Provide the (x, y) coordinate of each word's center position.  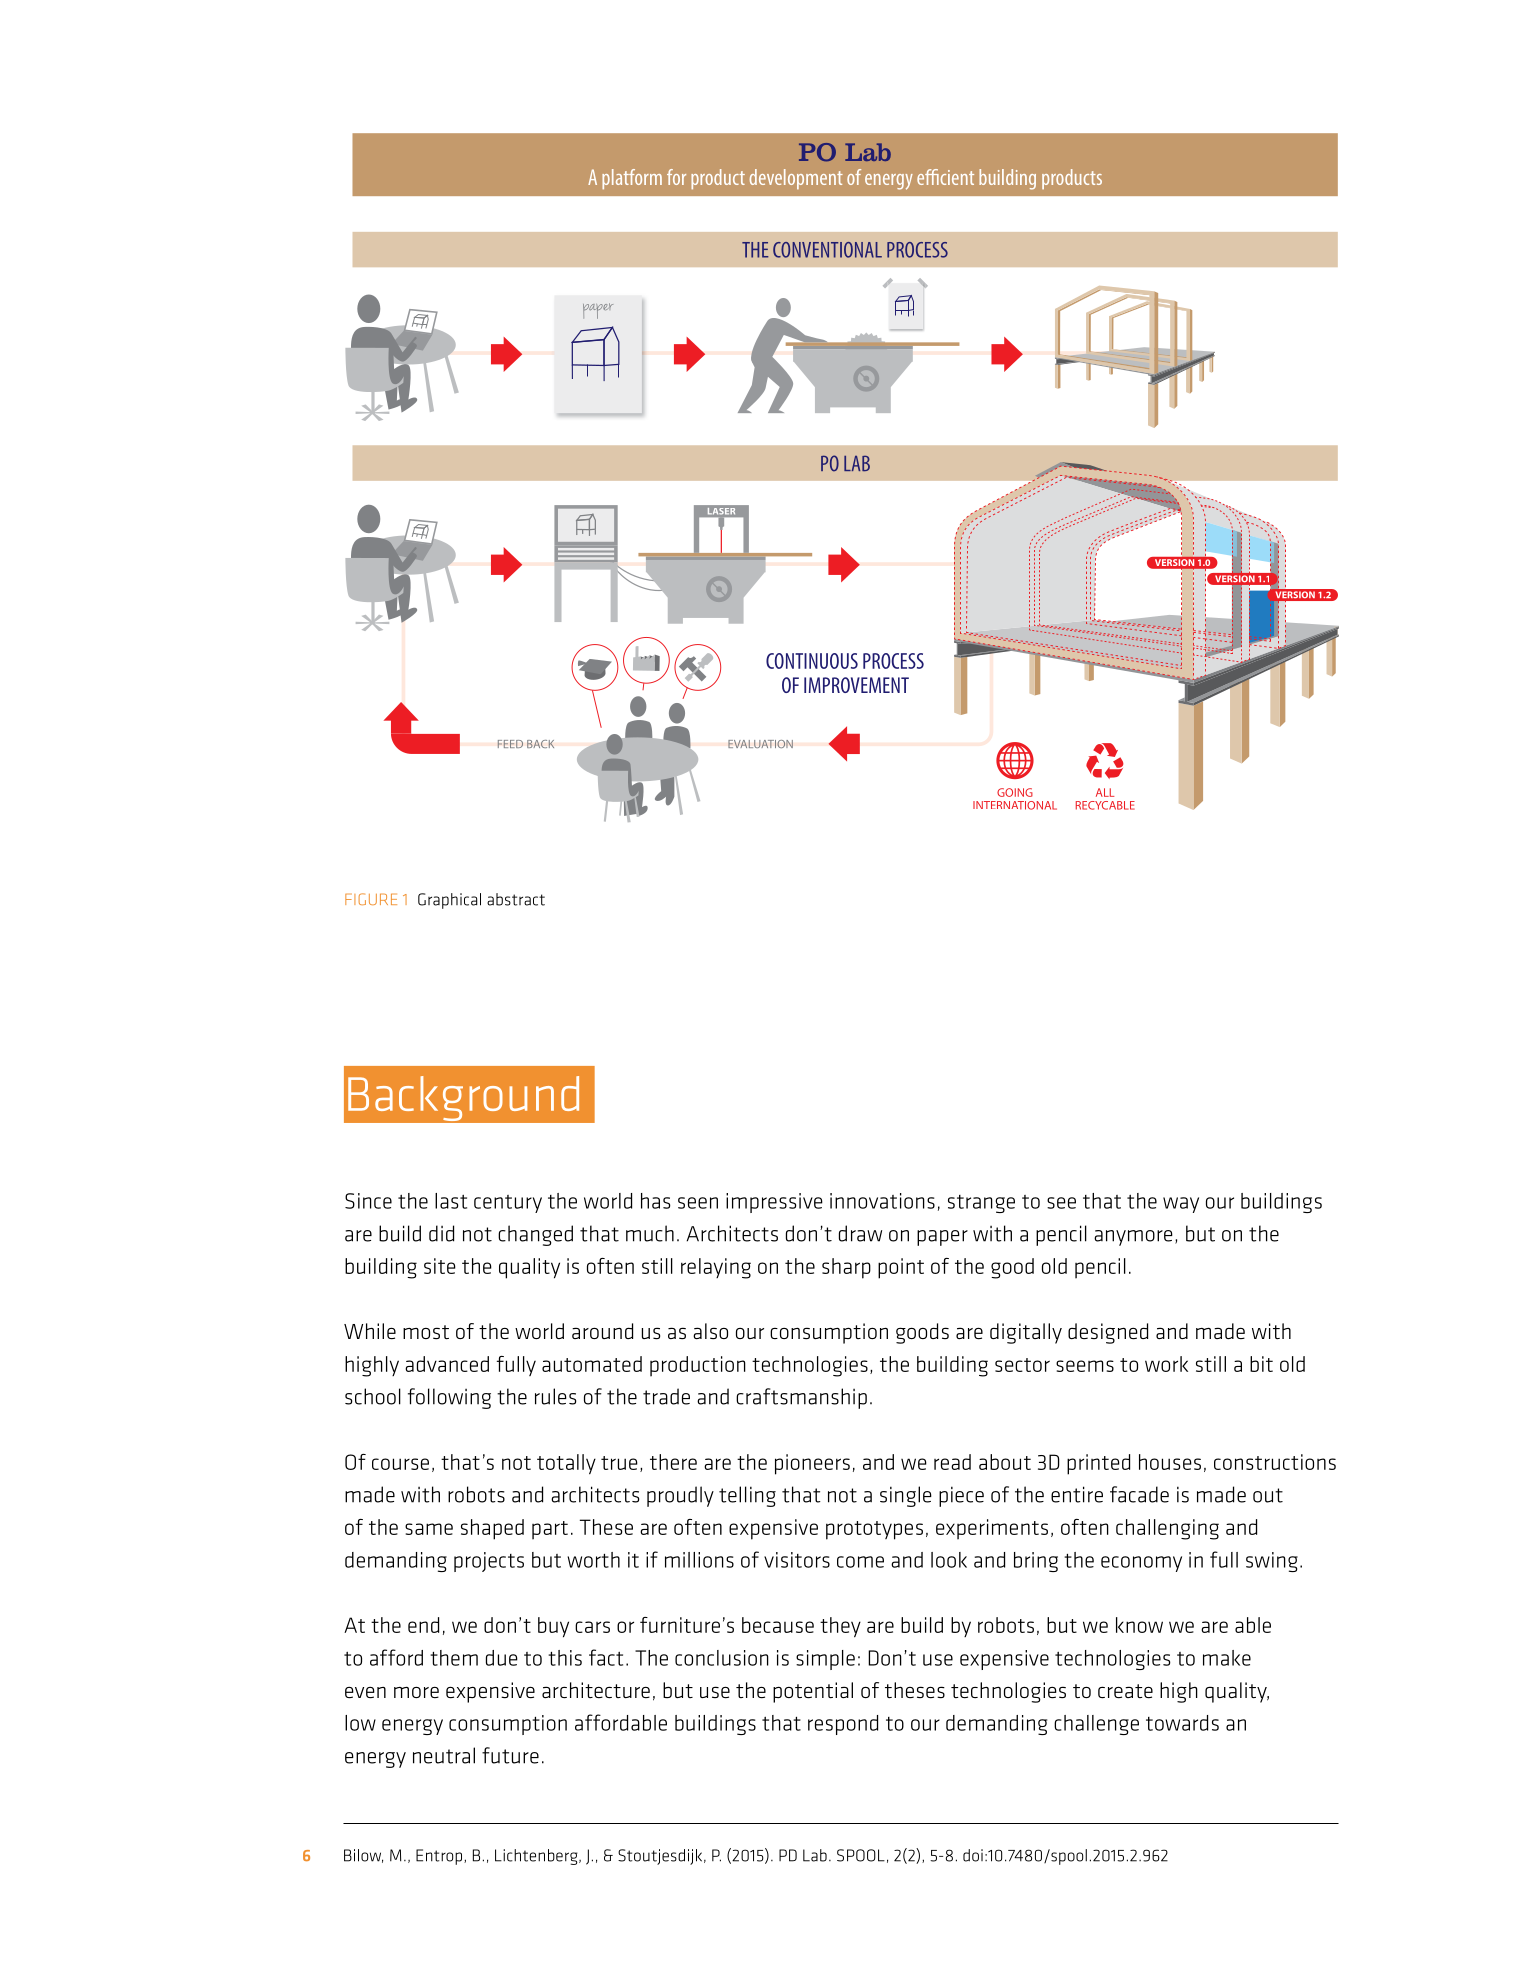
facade (1139, 1494)
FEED (510, 744)
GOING (1015, 792)
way (1181, 1205)
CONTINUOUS (812, 661)
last (451, 1201)
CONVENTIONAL (827, 250)
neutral (444, 1755)
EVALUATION (760, 744)
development (796, 179)
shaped (492, 1529)
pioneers (812, 1464)
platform (632, 179)
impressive (774, 1203)
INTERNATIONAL (1015, 805)
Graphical (449, 901)
